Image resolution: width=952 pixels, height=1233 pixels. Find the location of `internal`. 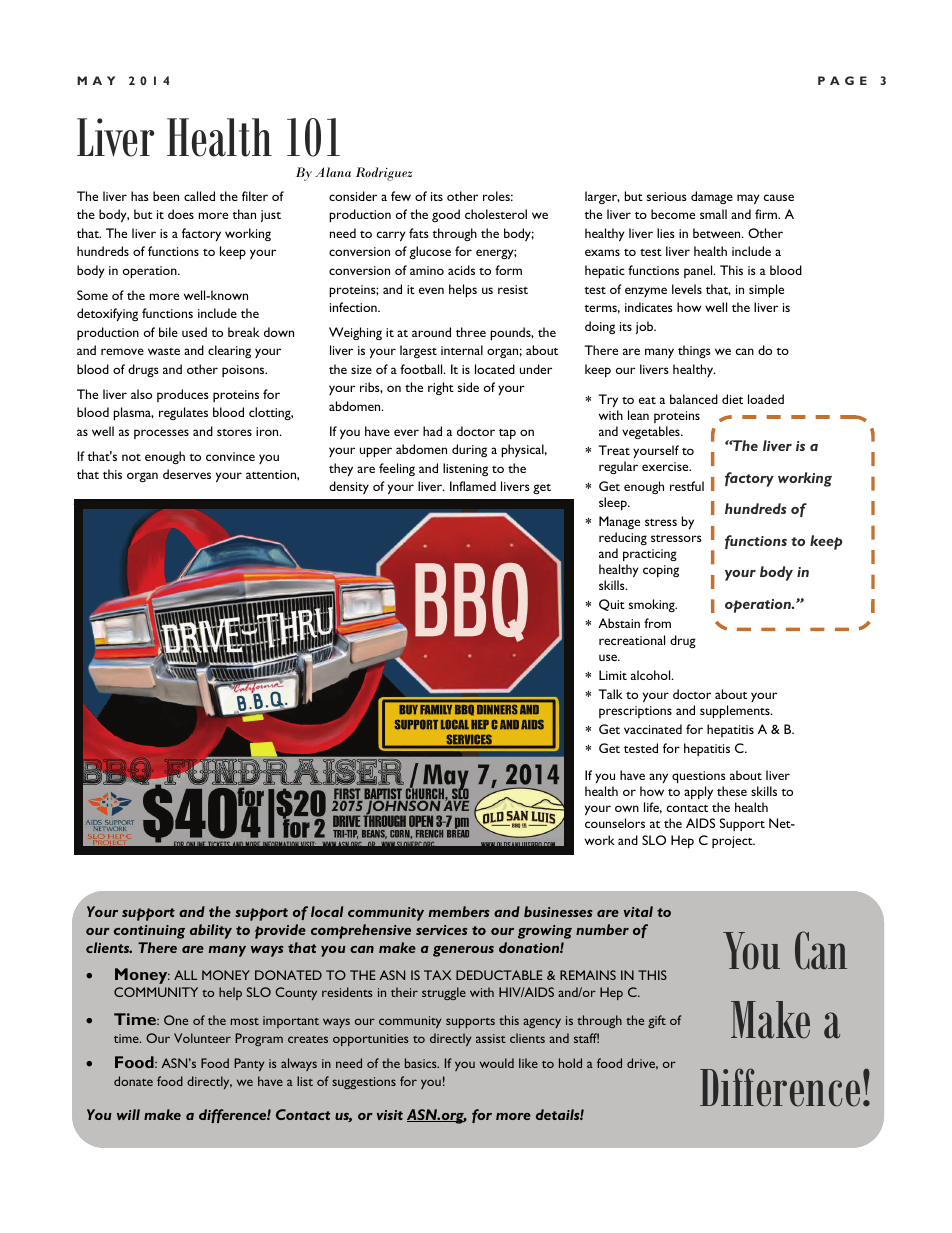

internal is located at coordinates (462, 350).
